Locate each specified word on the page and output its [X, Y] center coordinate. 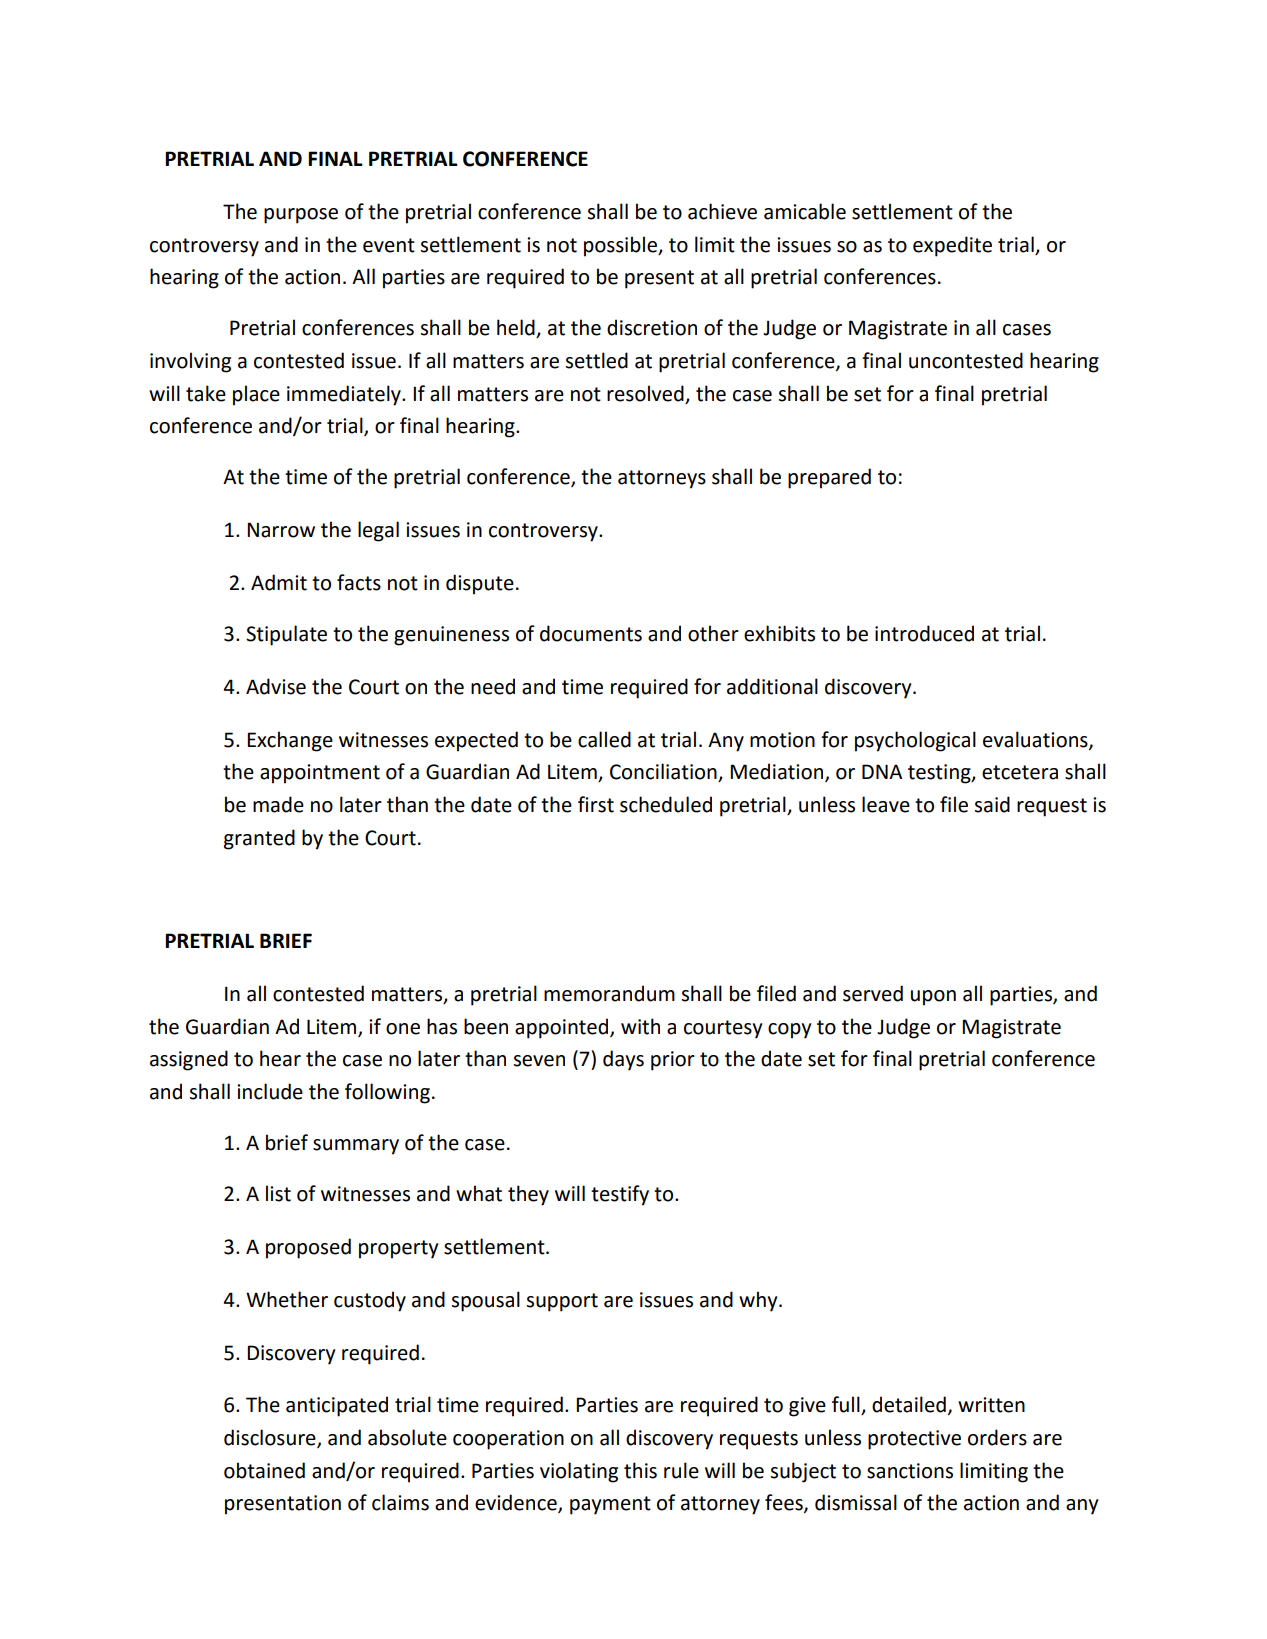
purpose [301, 216]
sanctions [910, 1471]
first [596, 804]
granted [259, 839]
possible [621, 246]
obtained [264, 1470]
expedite [952, 246]
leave [886, 804]
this [640, 1470]
